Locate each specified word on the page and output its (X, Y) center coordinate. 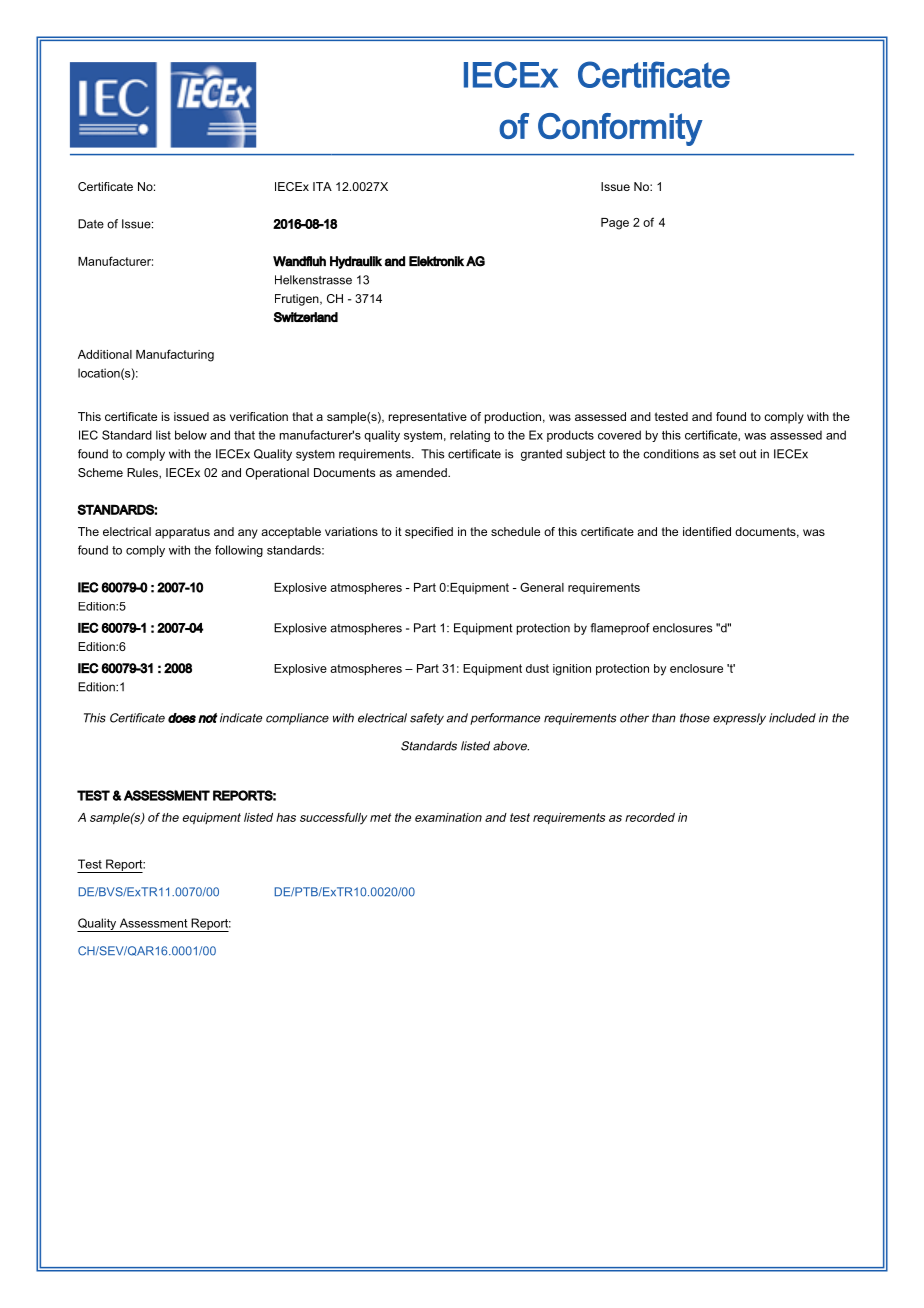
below (191, 435)
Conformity (620, 129)
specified (429, 533)
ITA (322, 186)
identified (707, 531)
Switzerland (306, 317)
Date (91, 224)
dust (537, 668)
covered (619, 435)
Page (615, 224)
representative (428, 418)
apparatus (182, 533)
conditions (671, 454)
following (239, 551)
